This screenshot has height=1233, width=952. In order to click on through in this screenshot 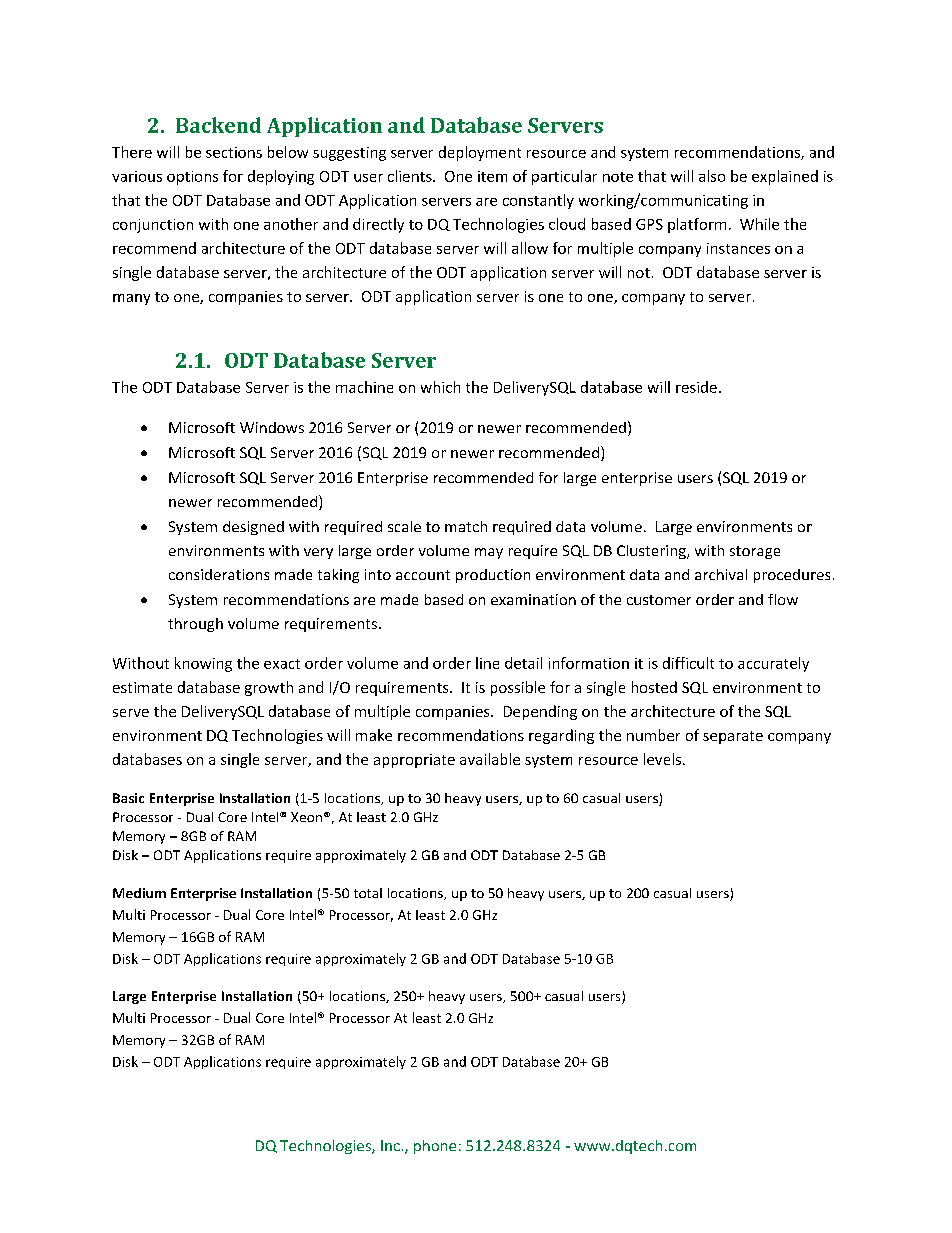, I will do `click(195, 625)`.
